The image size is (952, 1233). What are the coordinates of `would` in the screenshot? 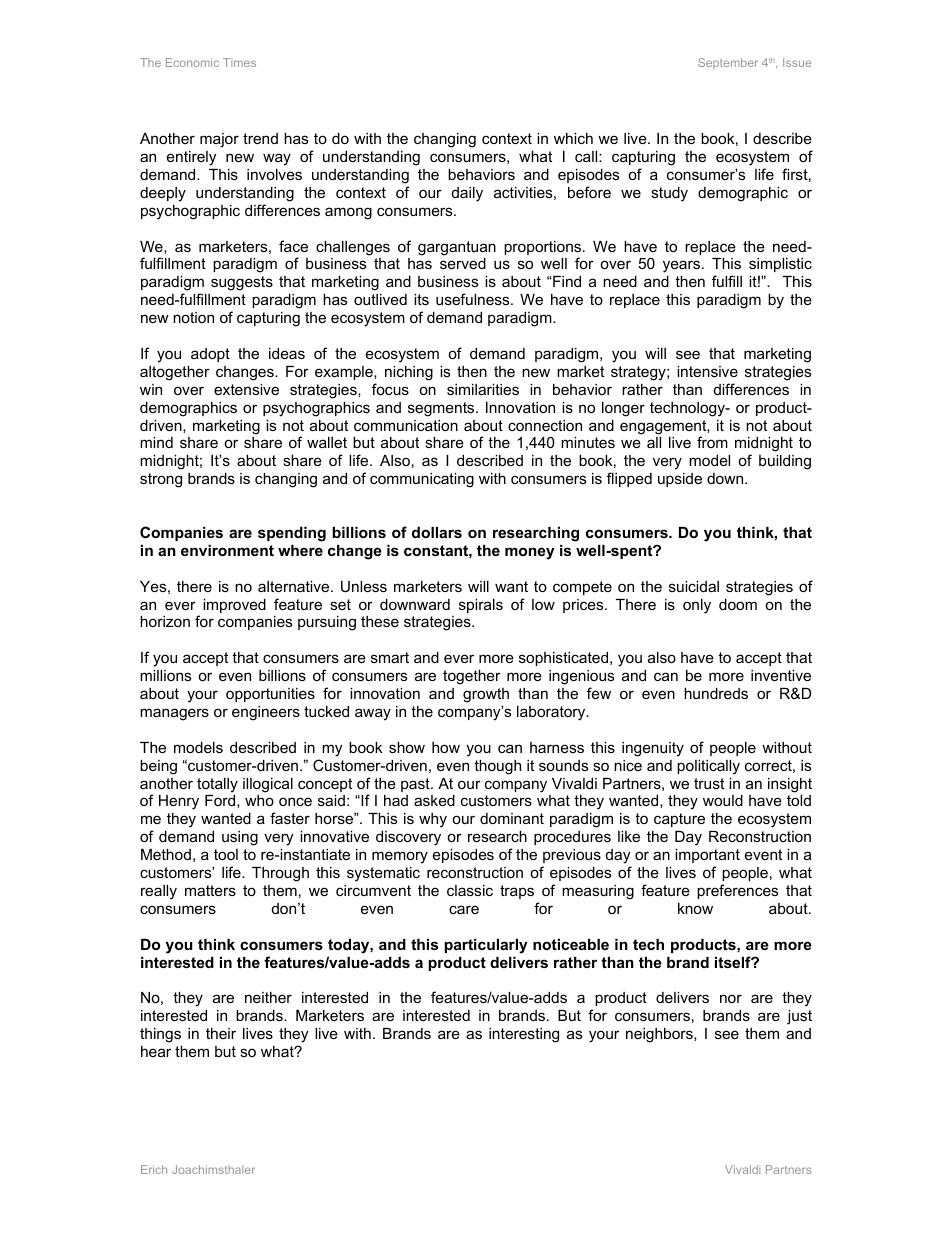 It's located at (723, 800).
